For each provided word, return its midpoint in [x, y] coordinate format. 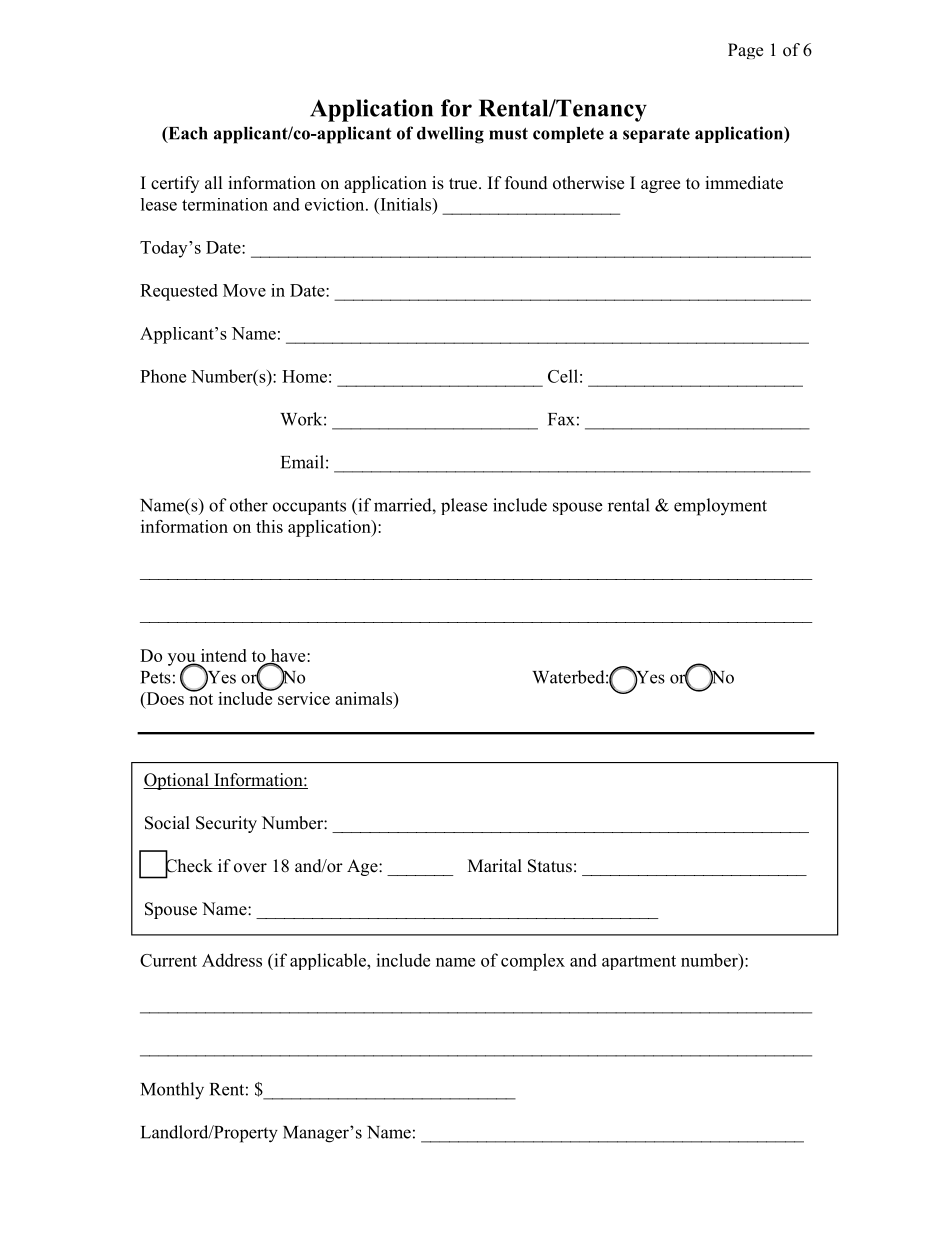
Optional [177, 781]
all [214, 182]
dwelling [450, 135]
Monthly [172, 1091]
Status [550, 866]
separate [656, 135]
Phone [163, 376]
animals [365, 698]
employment [720, 507]
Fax [561, 419]
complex [533, 962]
